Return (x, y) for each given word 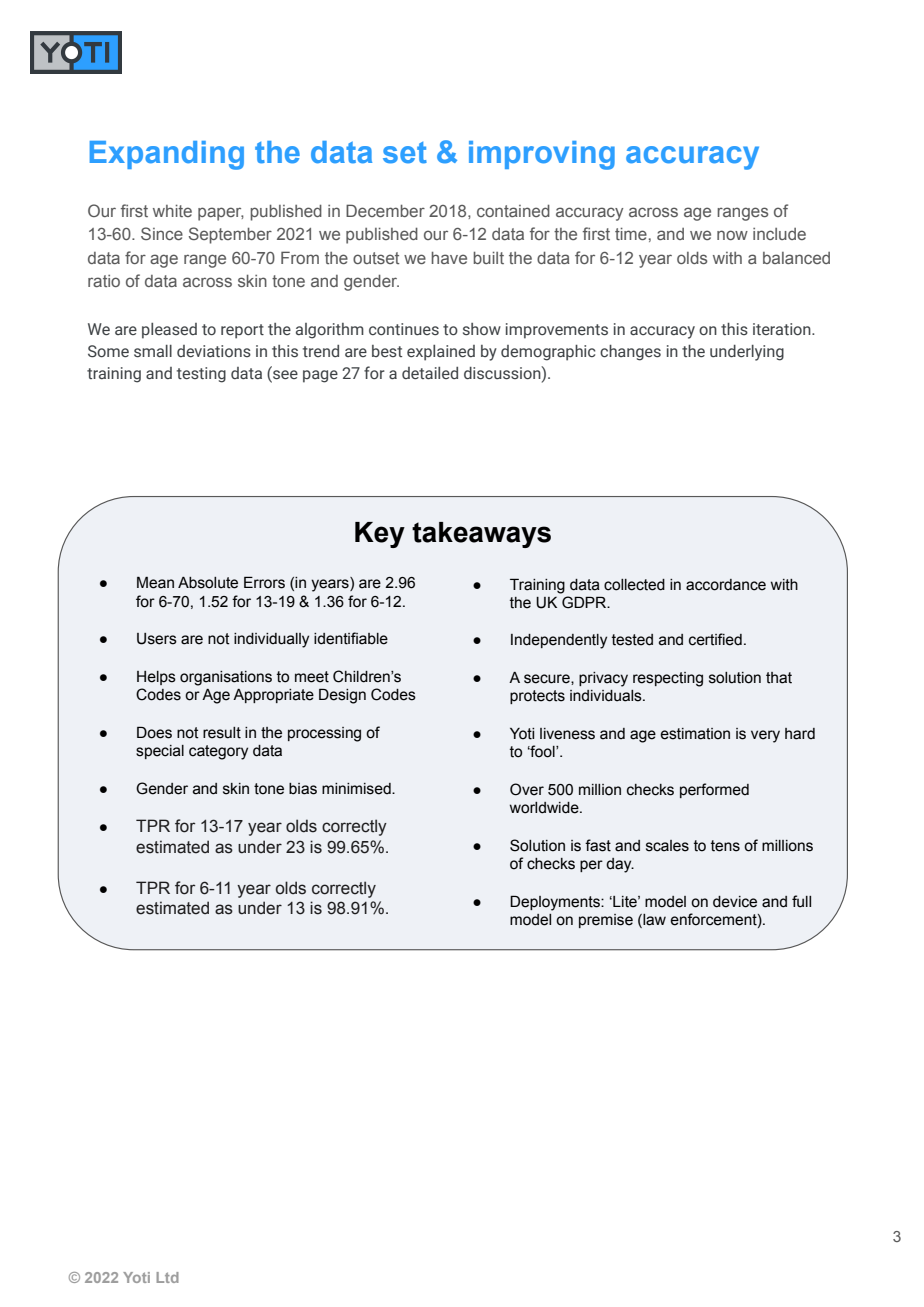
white (172, 210)
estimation (695, 734)
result (222, 733)
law (653, 921)
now (732, 235)
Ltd (167, 1277)
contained (513, 210)
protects (537, 697)
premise (606, 921)
